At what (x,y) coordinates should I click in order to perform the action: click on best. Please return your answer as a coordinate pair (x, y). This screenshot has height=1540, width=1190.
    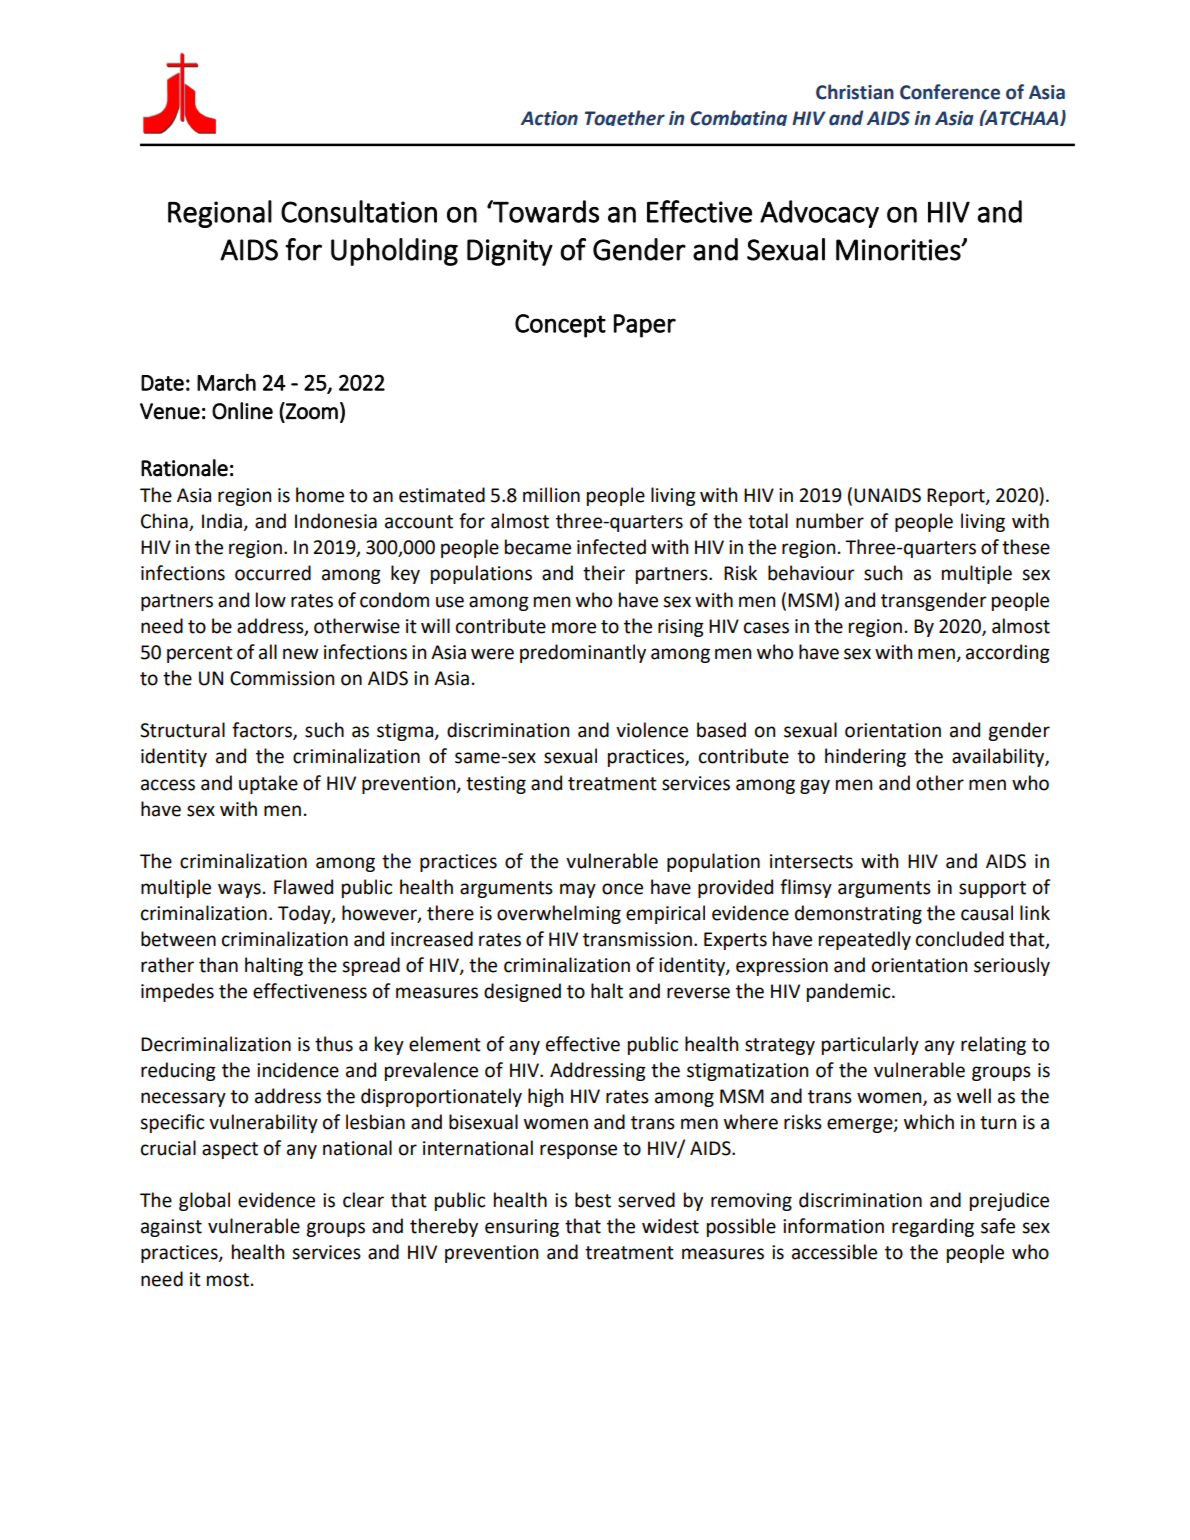
    Looking at the image, I should click on (593, 1200).
